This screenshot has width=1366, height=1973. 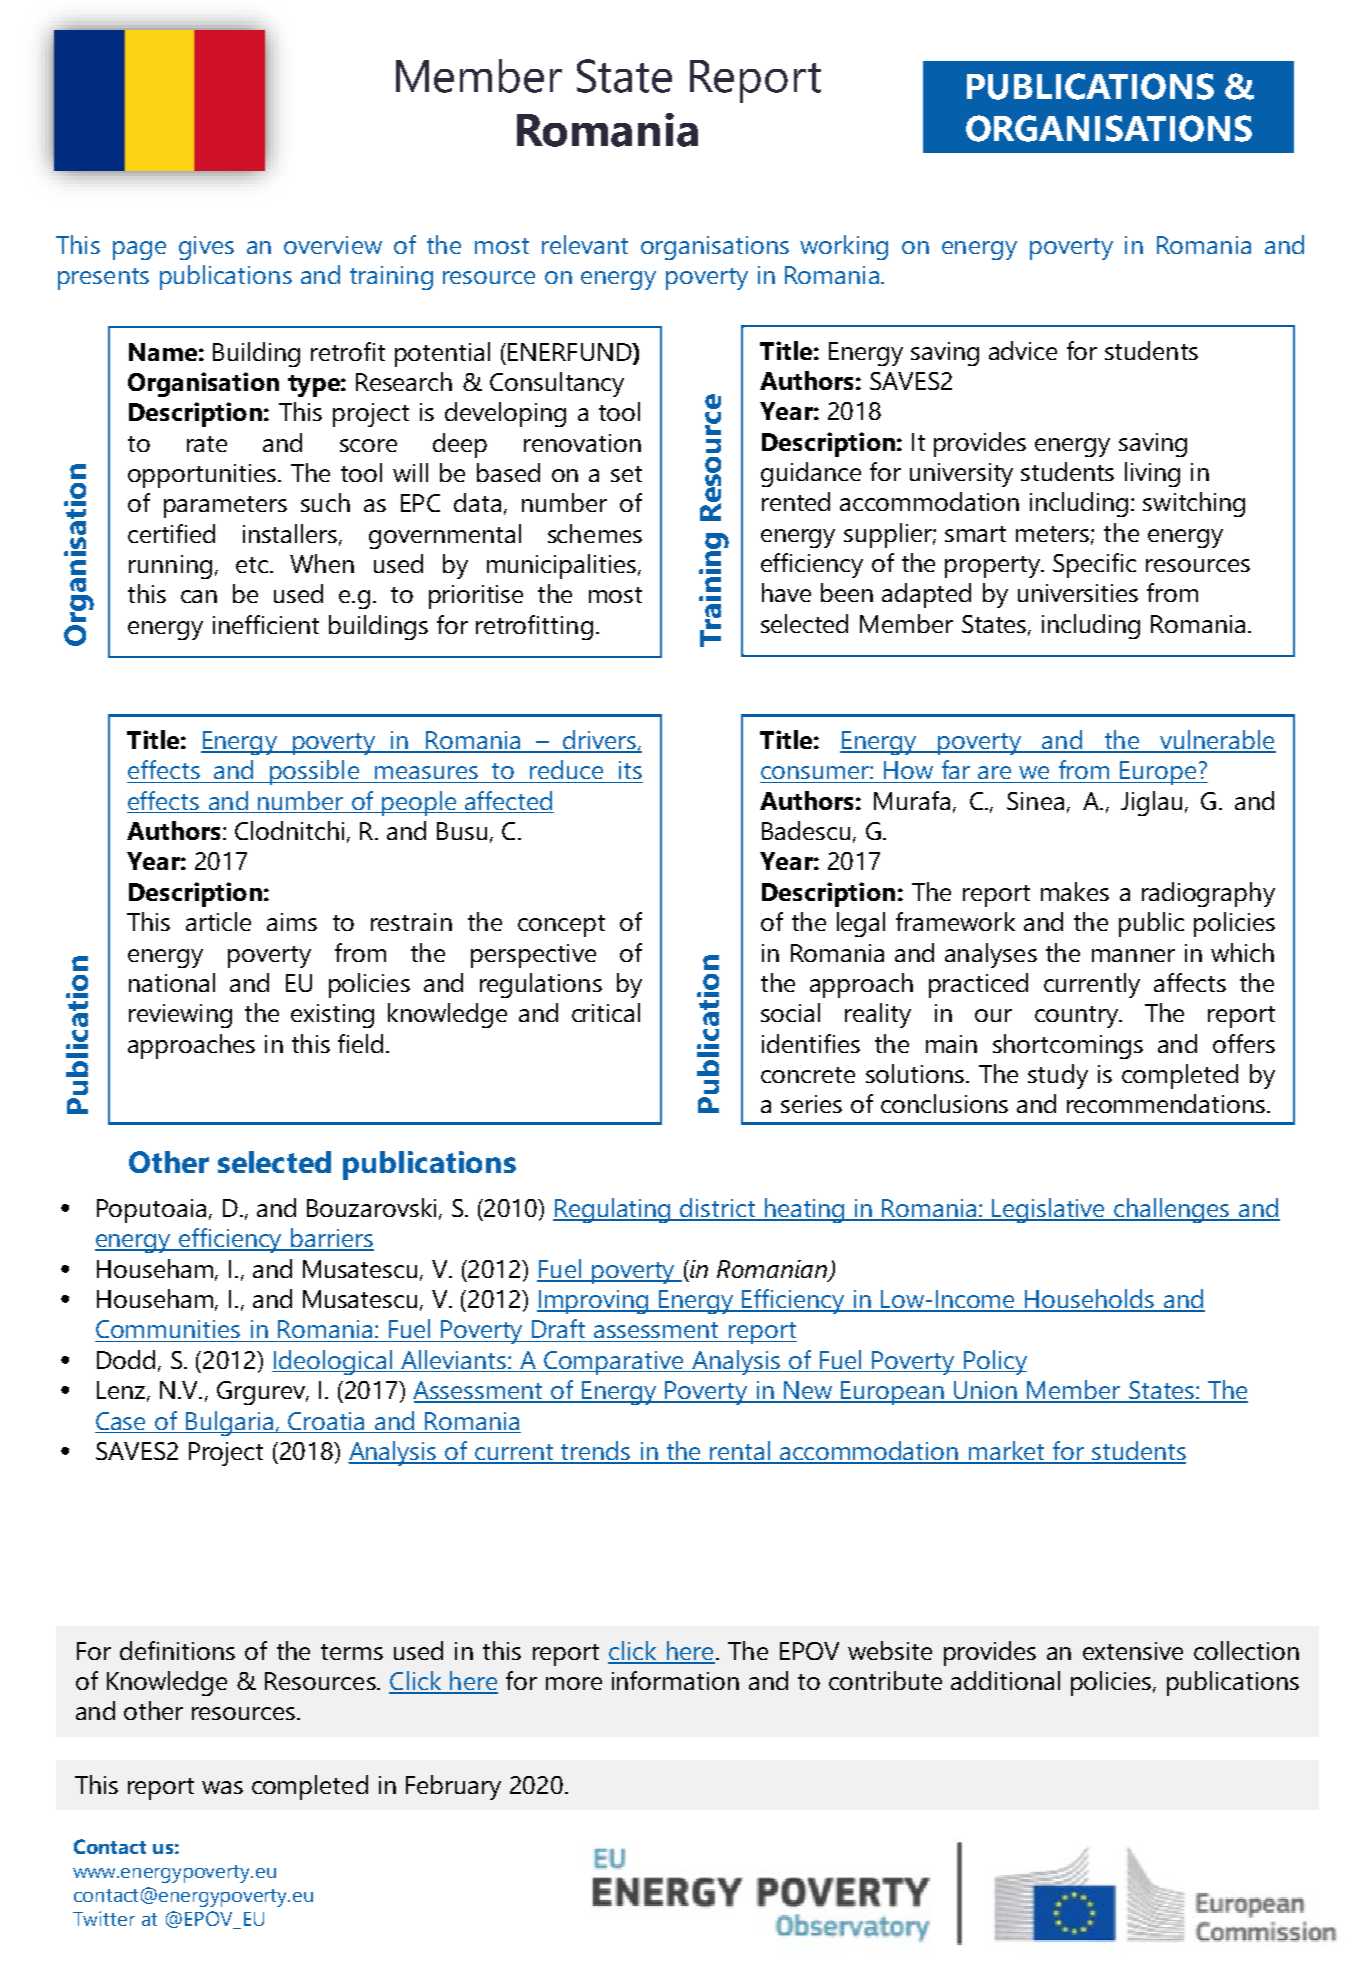 I want to click on February, so click(x=453, y=1787).
